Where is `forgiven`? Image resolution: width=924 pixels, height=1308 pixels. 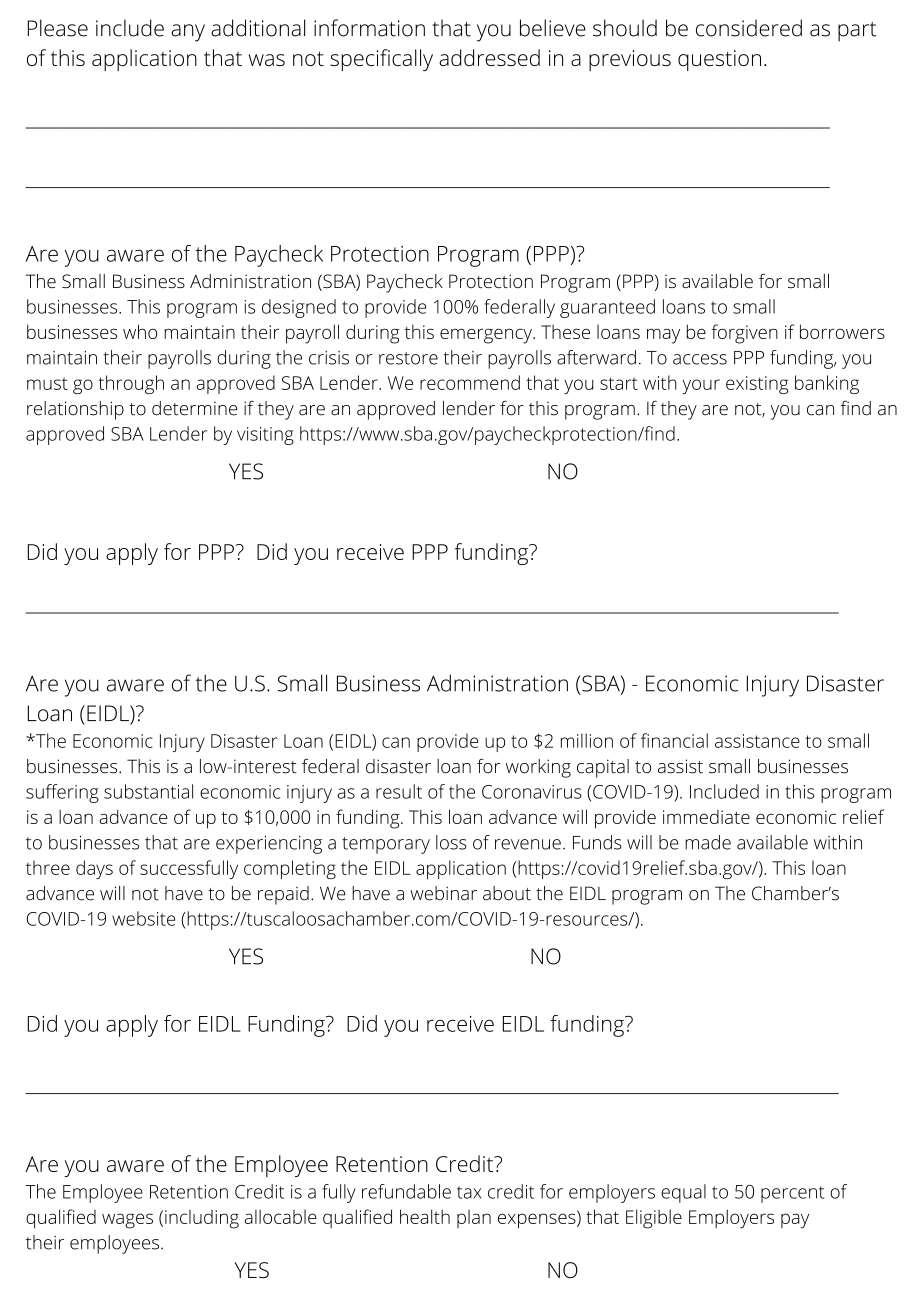
forgiven is located at coordinates (744, 334).
